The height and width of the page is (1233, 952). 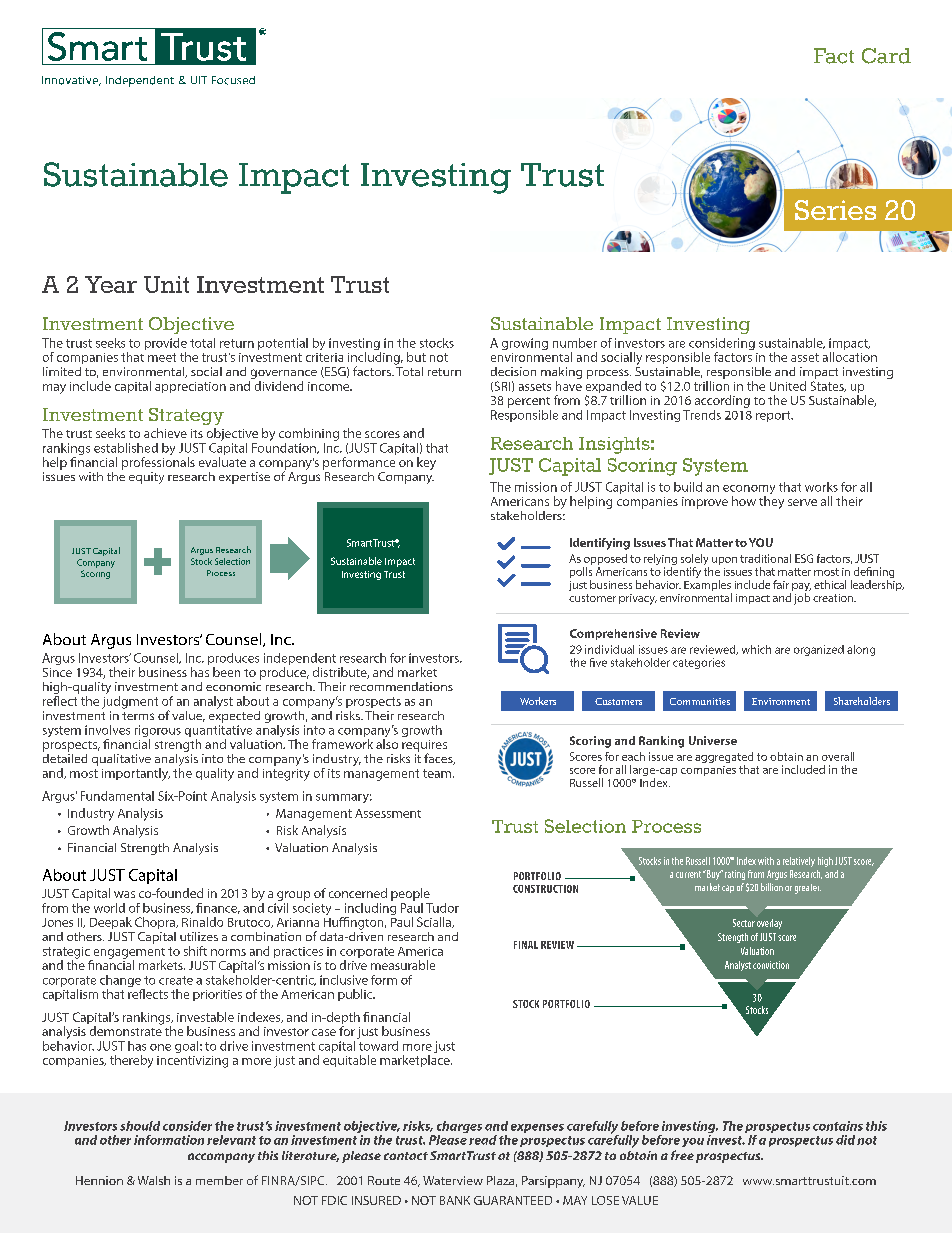 What do you see at coordinates (226, 672) in the page?
I see `been` at bounding box center [226, 672].
